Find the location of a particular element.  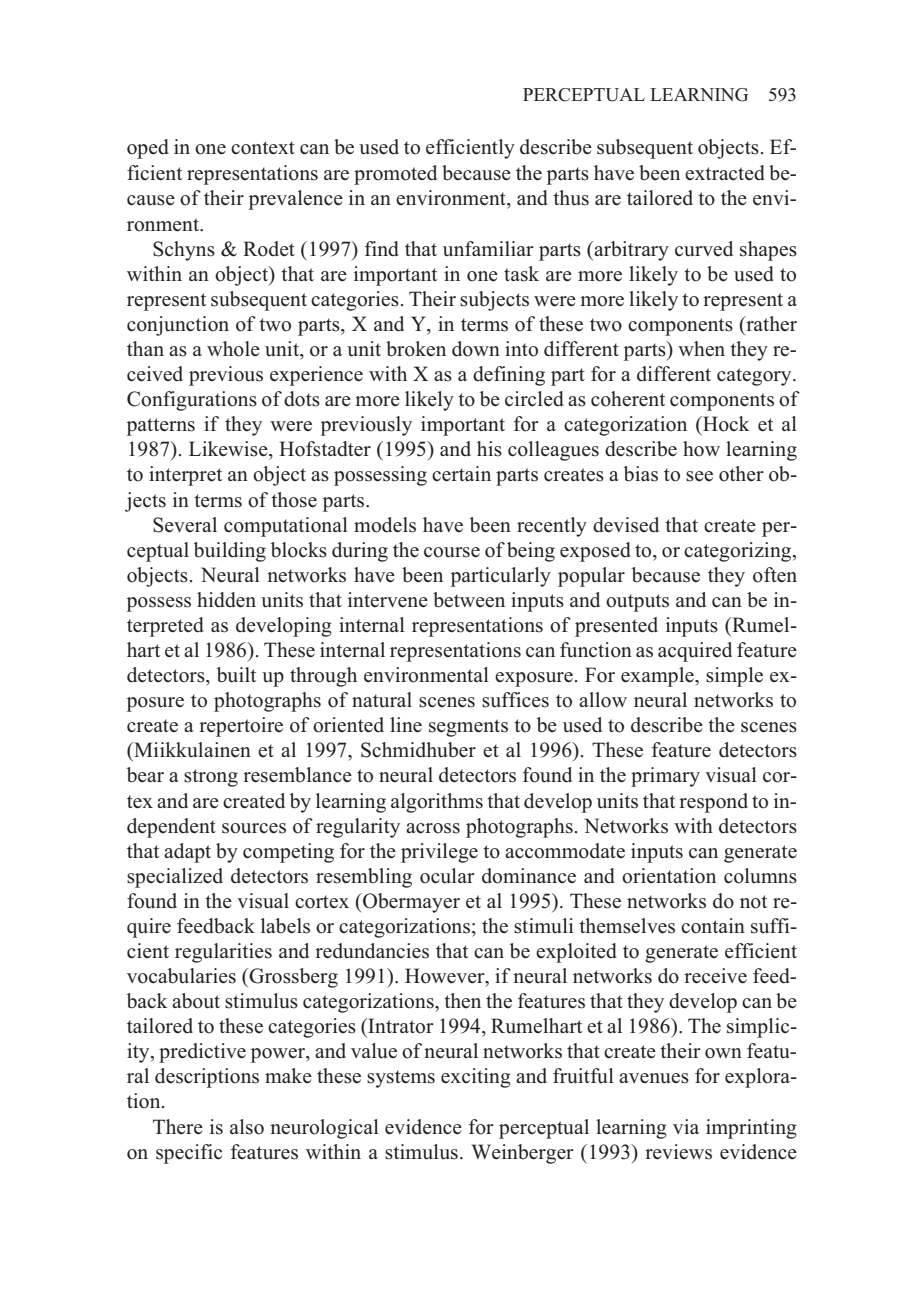

context is located at coordinates (263, 148).
